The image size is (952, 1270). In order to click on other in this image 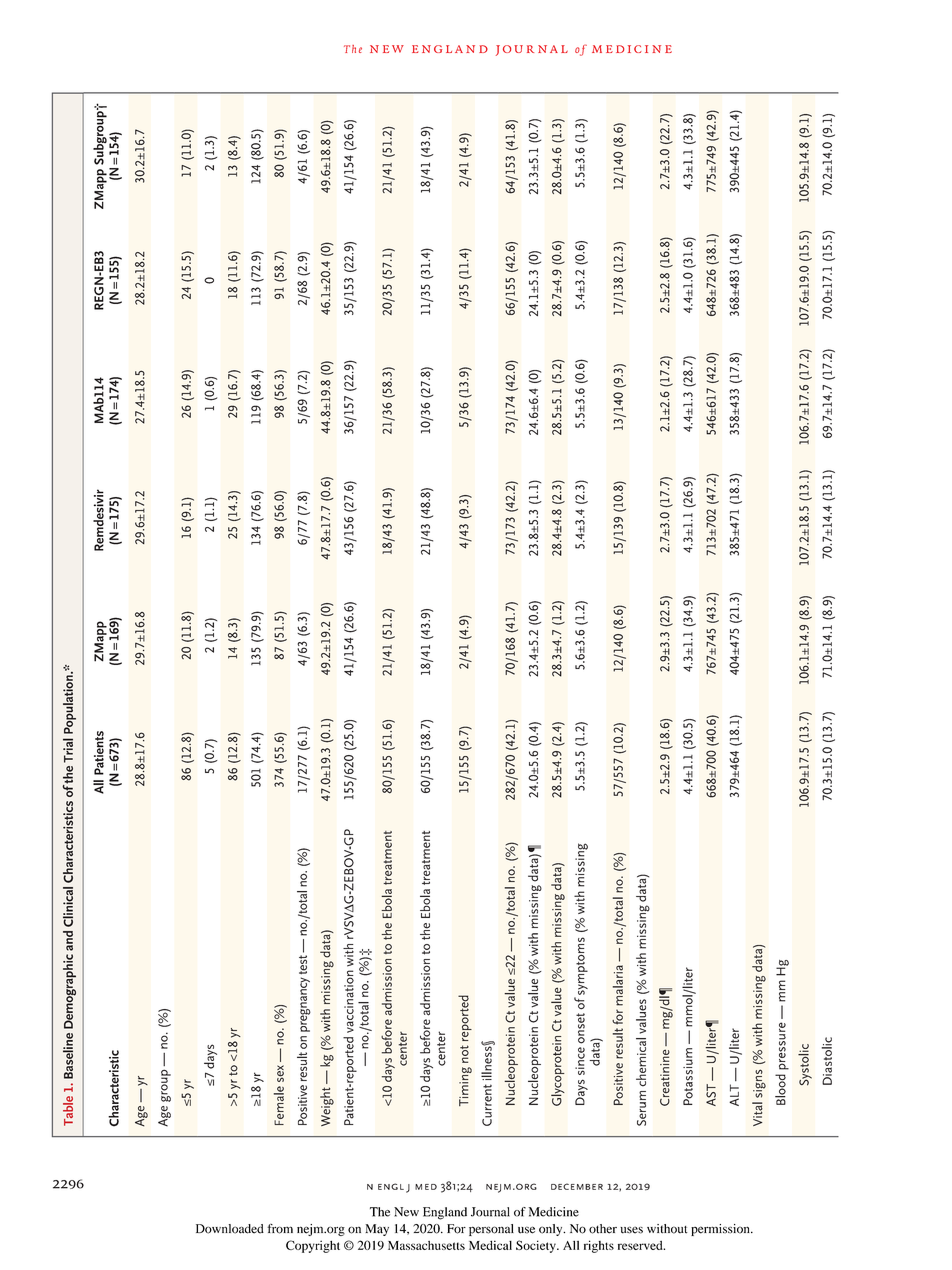, I will do `click(603, 1229)`.
